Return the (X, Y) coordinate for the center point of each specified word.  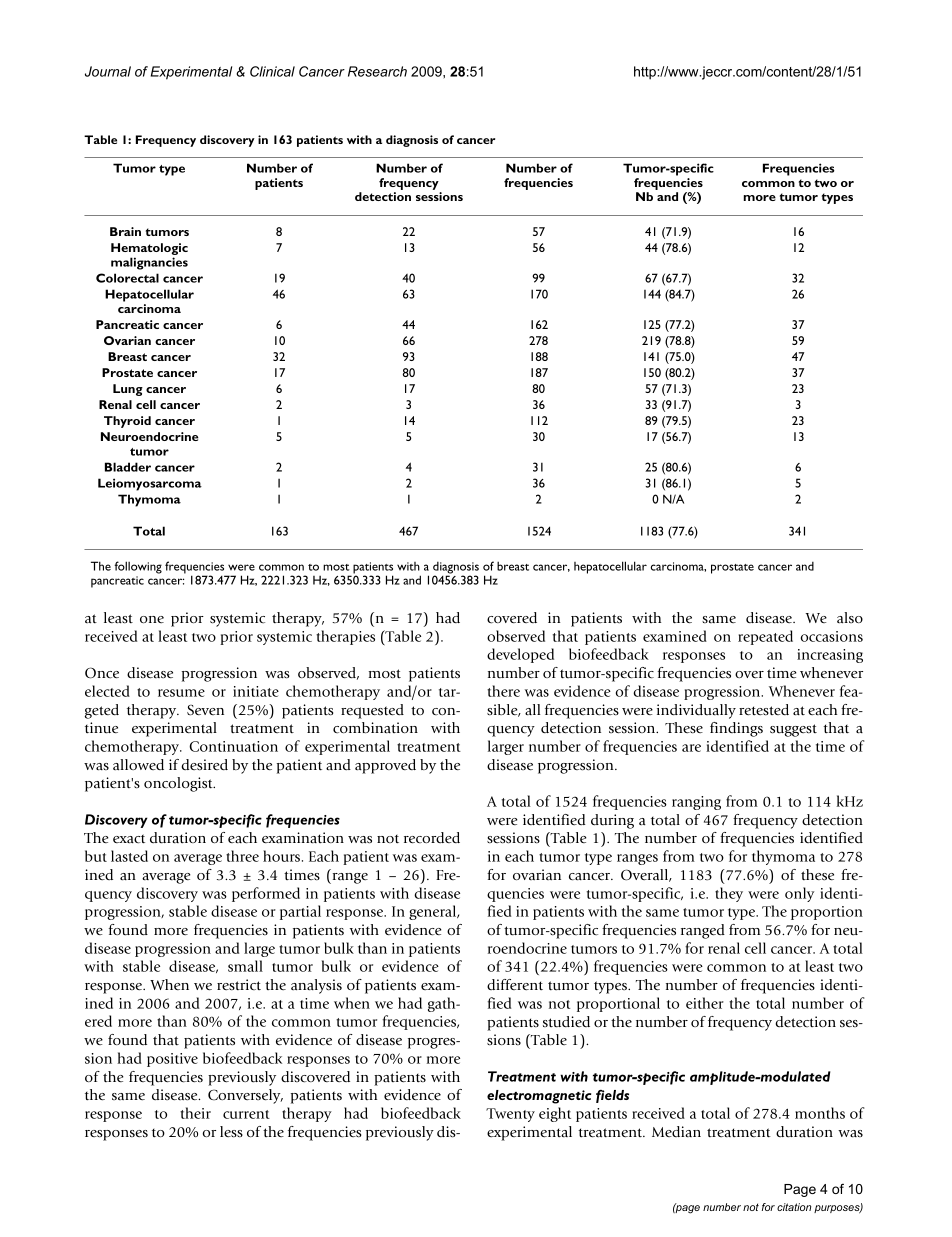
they (729, 894)
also (850, 618)
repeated (765, 637)
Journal (108, 71)
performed (266, 894)
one (152, 619)
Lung (128, 390)
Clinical (272, 71)
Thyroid (127, 422)
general (434, 912)
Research (377, 71)
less (231, 1132)
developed (520, 655)
